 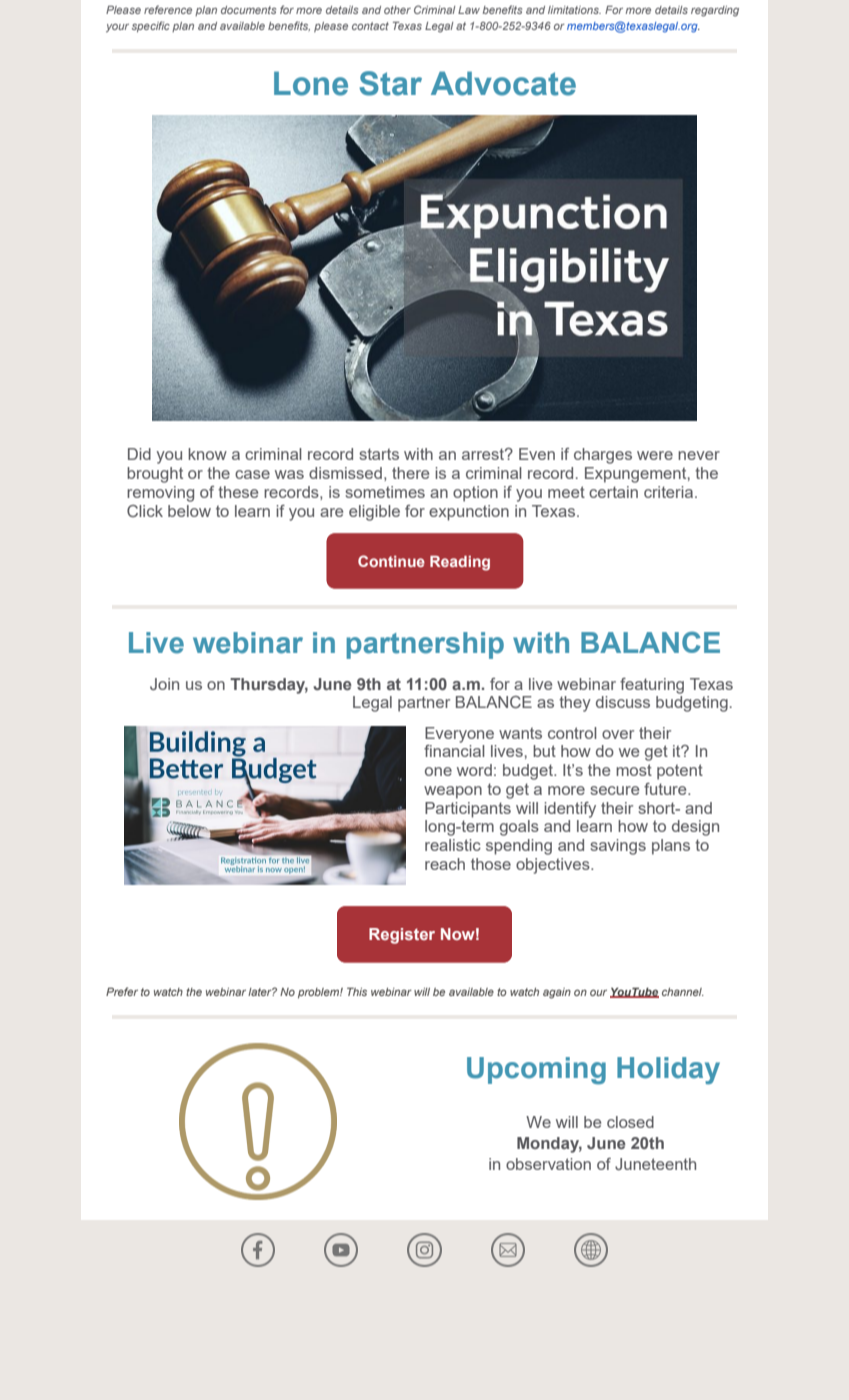 I want to click on most, so click(x=634, y=770).
